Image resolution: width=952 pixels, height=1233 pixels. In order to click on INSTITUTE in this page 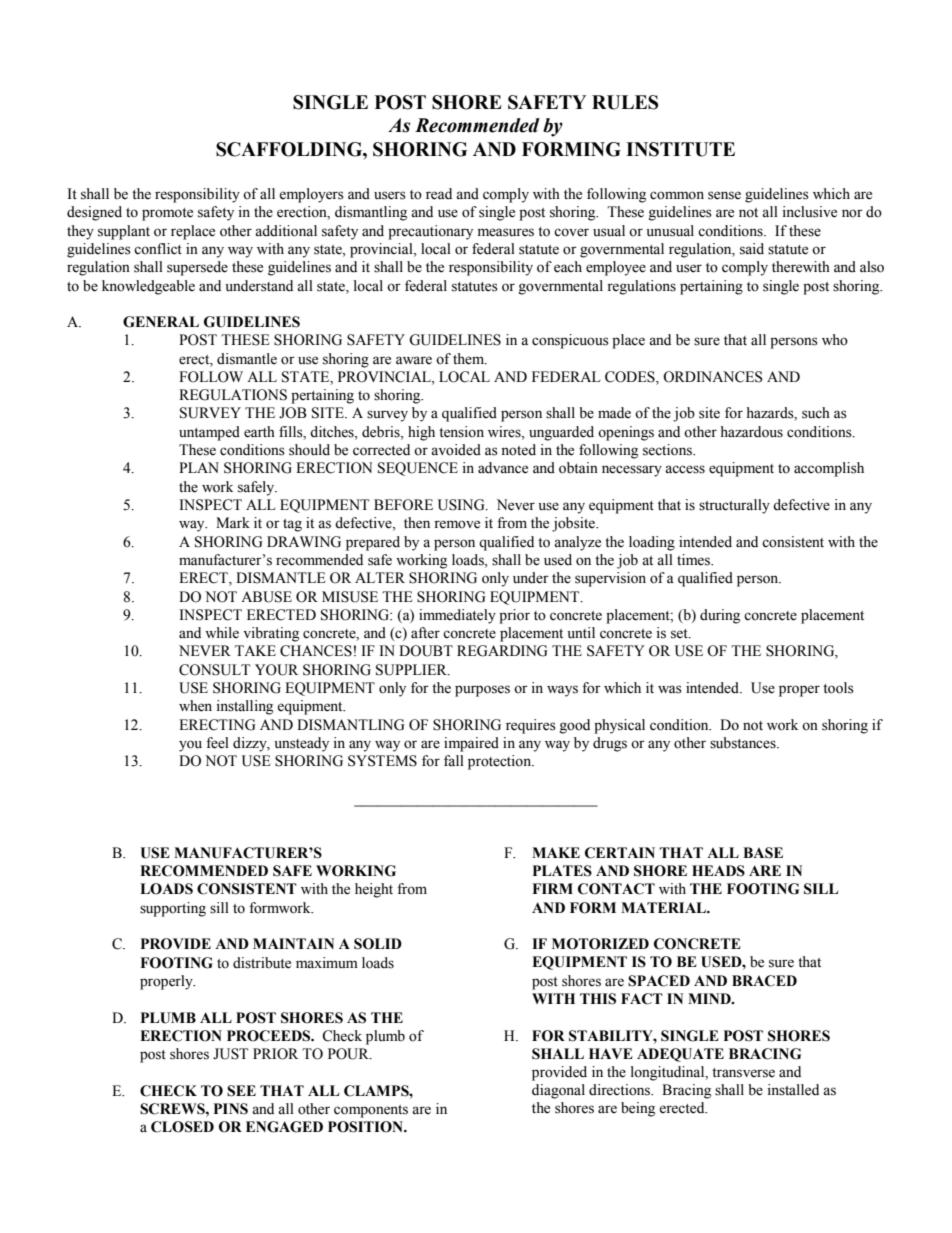, I will do `click(680, 149)`.
